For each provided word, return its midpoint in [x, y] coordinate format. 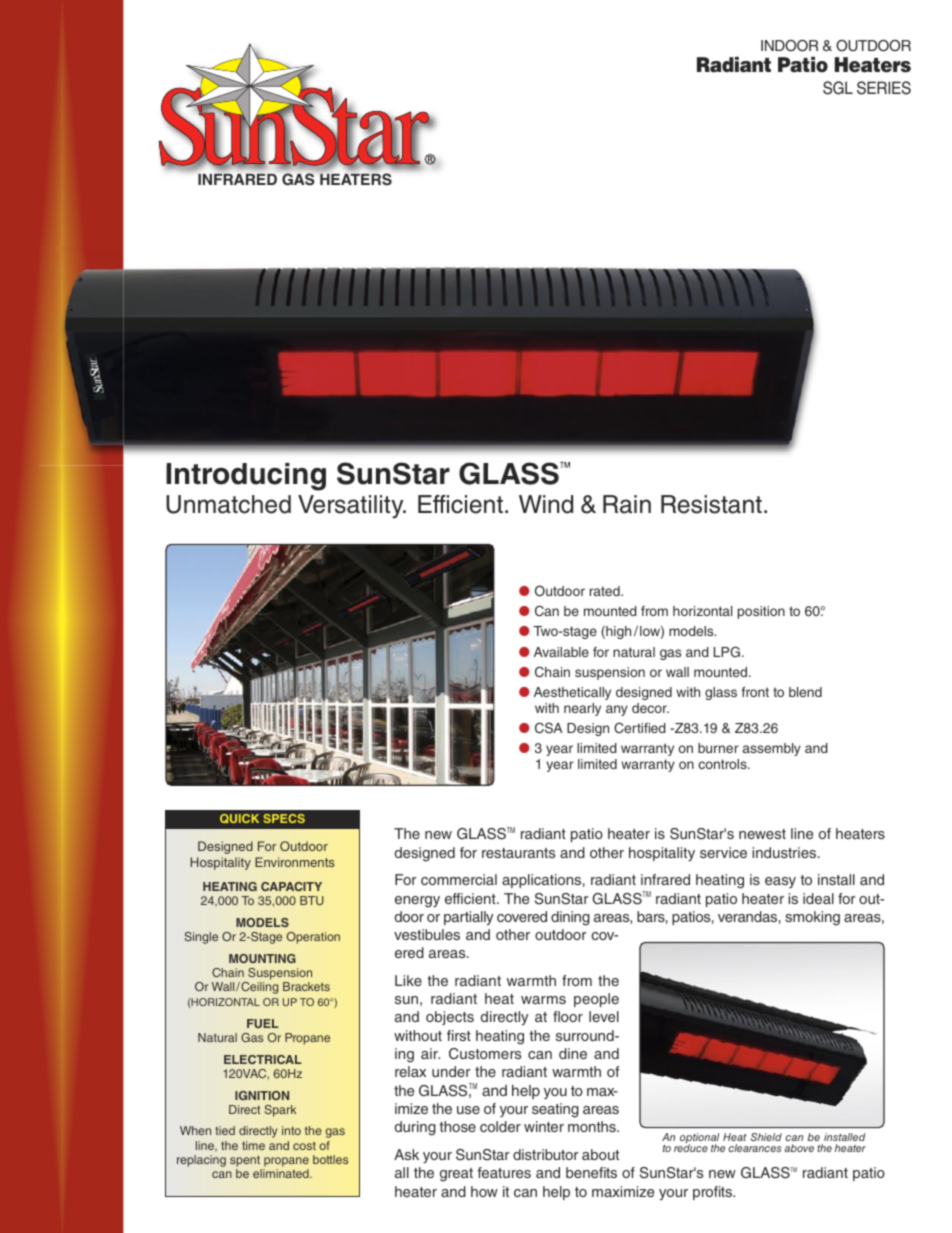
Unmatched [228, 504]
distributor [546, 1154]
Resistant [711, 504]
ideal [818, 898]
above [799, 1148]
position [761, 612]
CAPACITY [291, 886]
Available [561, 652]
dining [570, 918]
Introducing [246, 477]
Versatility [352, 507]
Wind [546, 504]
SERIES [884, 88]
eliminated [282, 1173]
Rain [627, 504]
